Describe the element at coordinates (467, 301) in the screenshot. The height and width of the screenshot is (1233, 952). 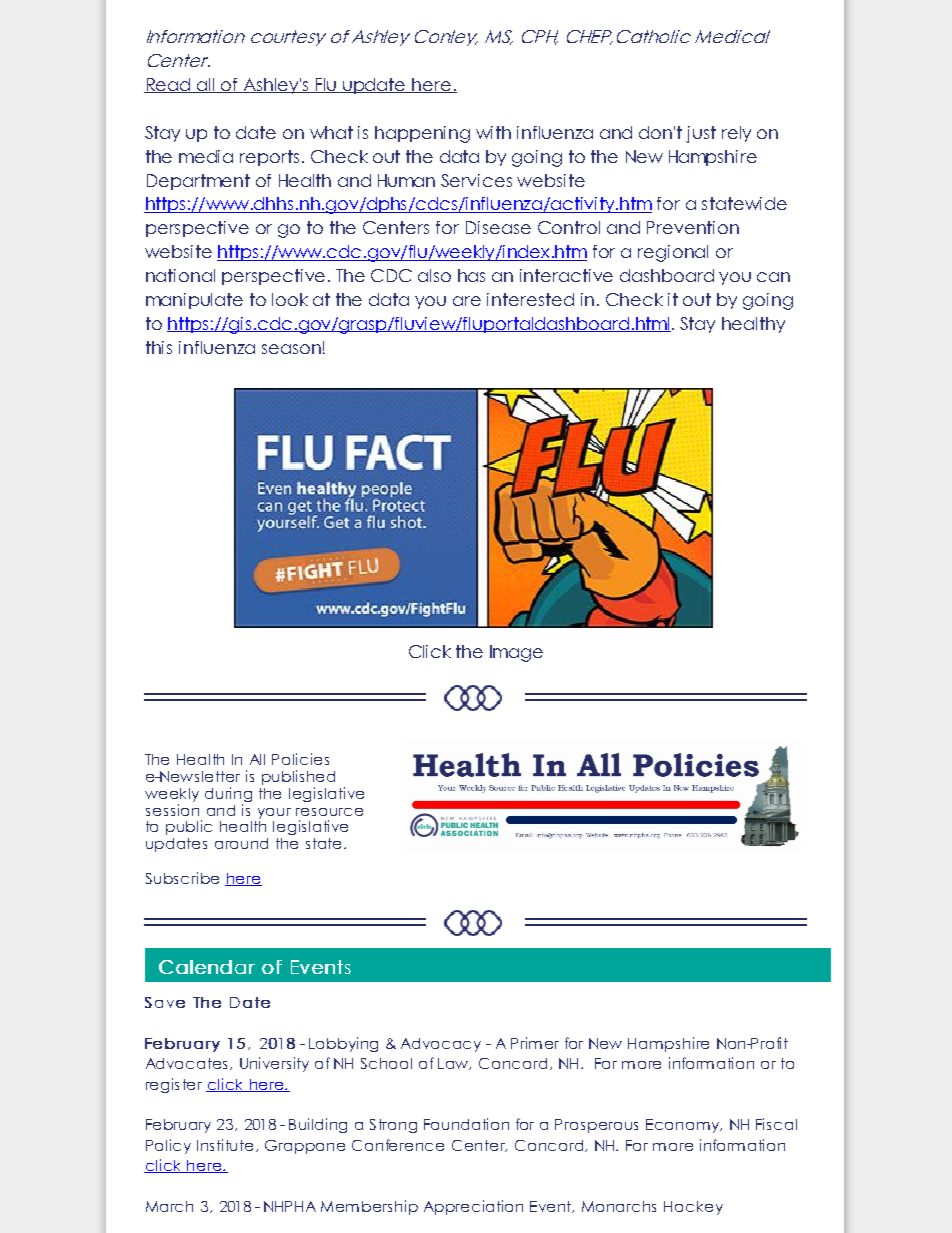
I see `are` at that location.
